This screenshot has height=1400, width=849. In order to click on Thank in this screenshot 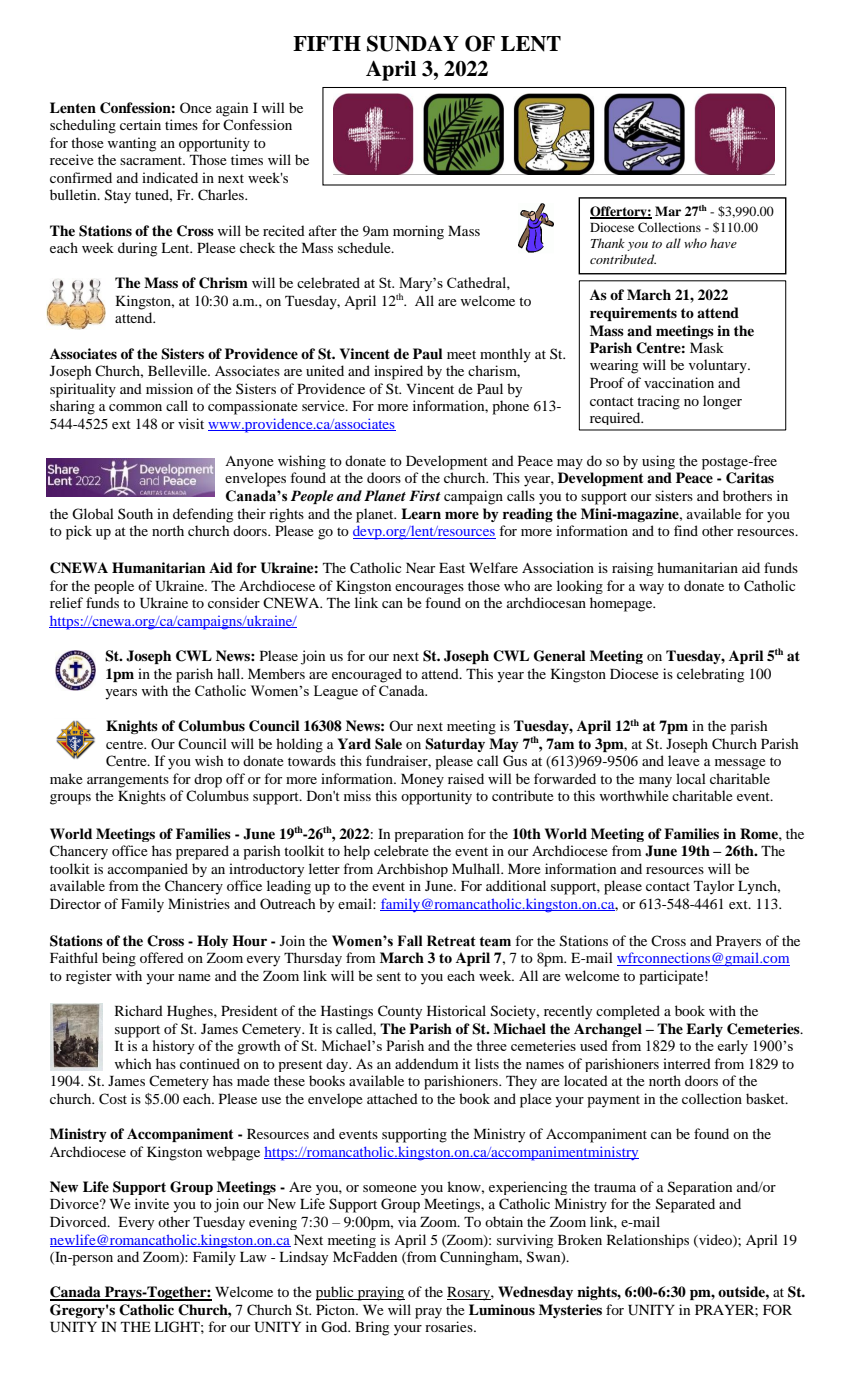, I will do `click(608, 243)`.
